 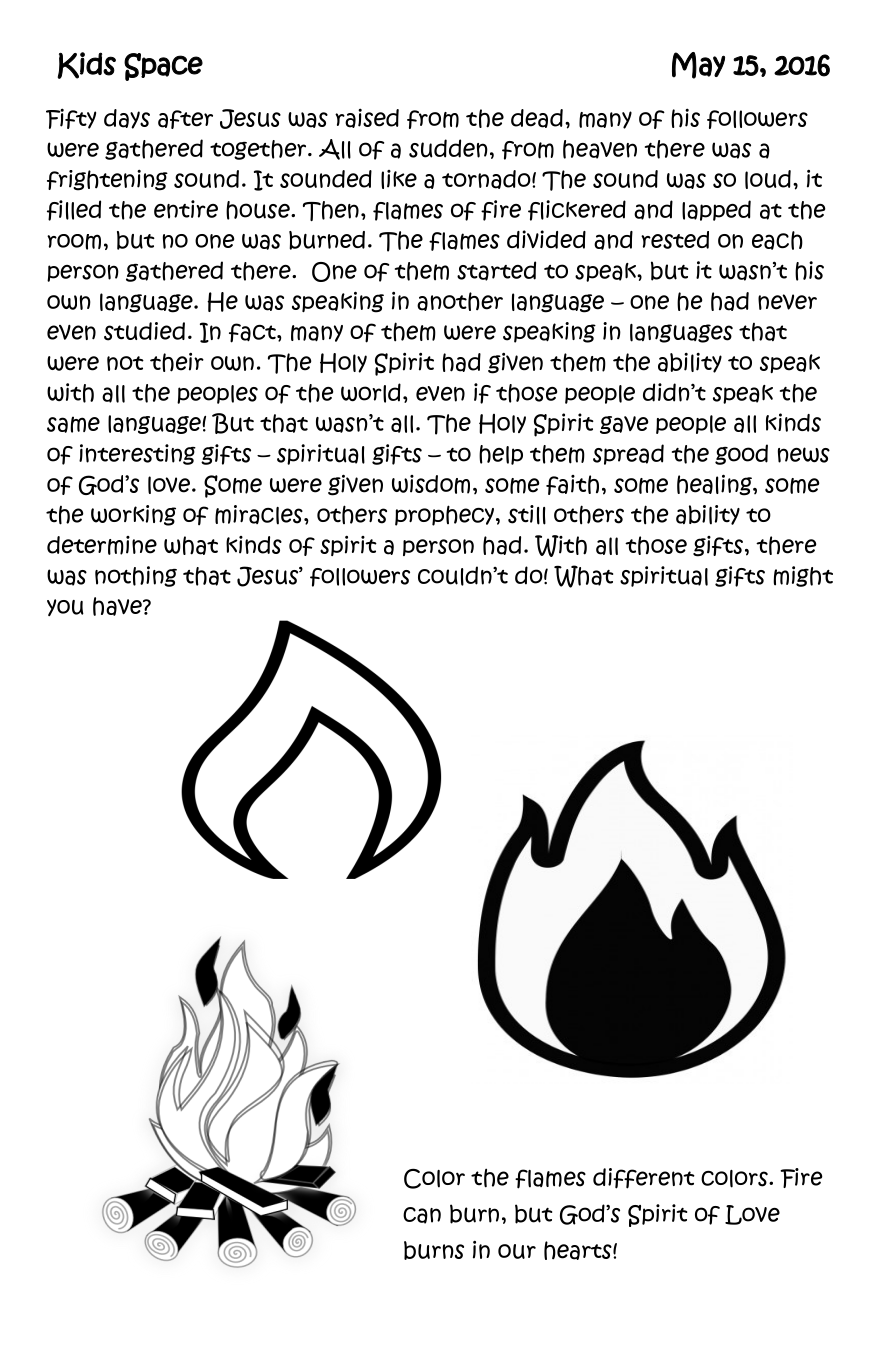 I want to click on days, so click(x=127, y=119).
